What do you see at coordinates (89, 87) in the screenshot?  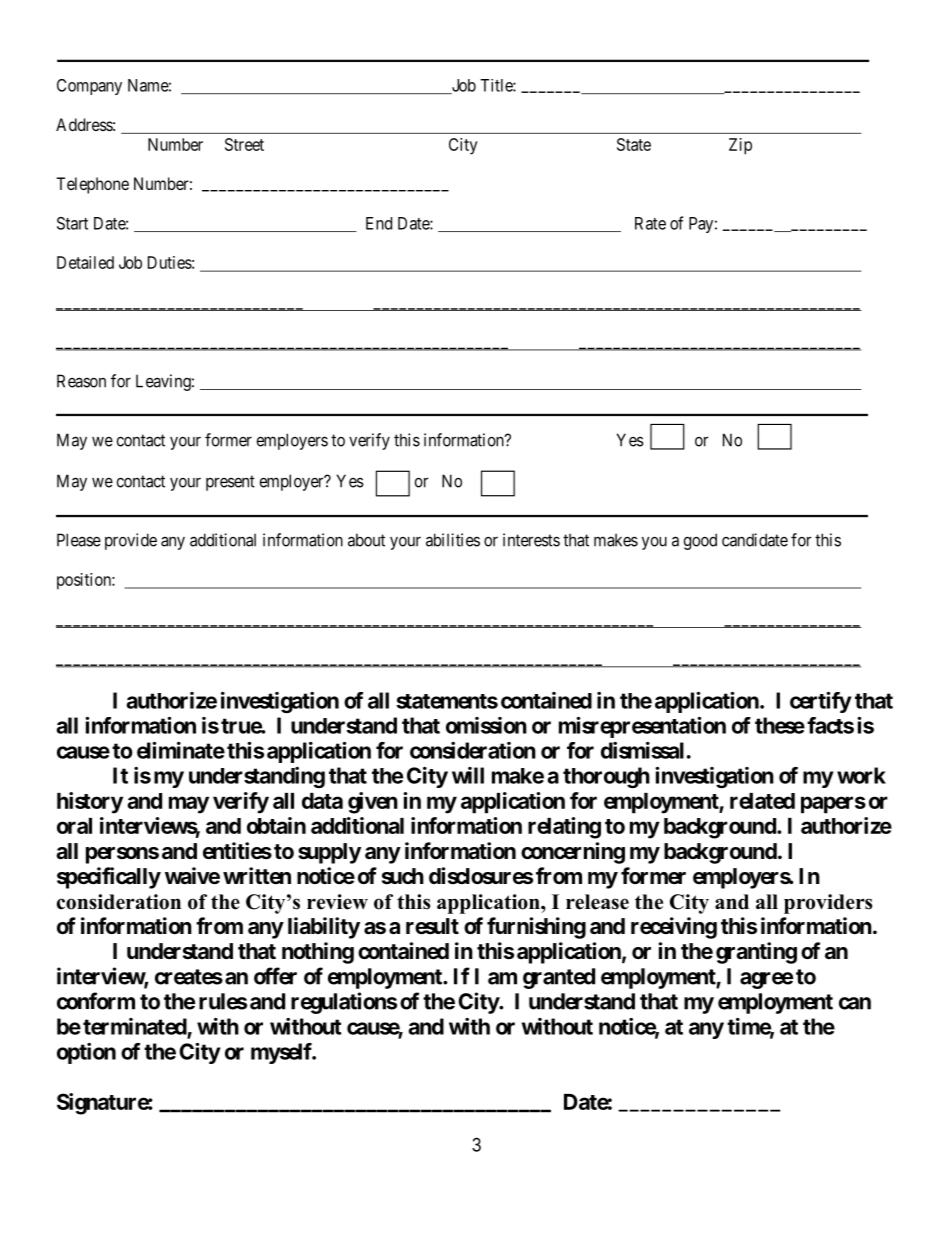 I see `Company` at bounding box center [89, 87].
